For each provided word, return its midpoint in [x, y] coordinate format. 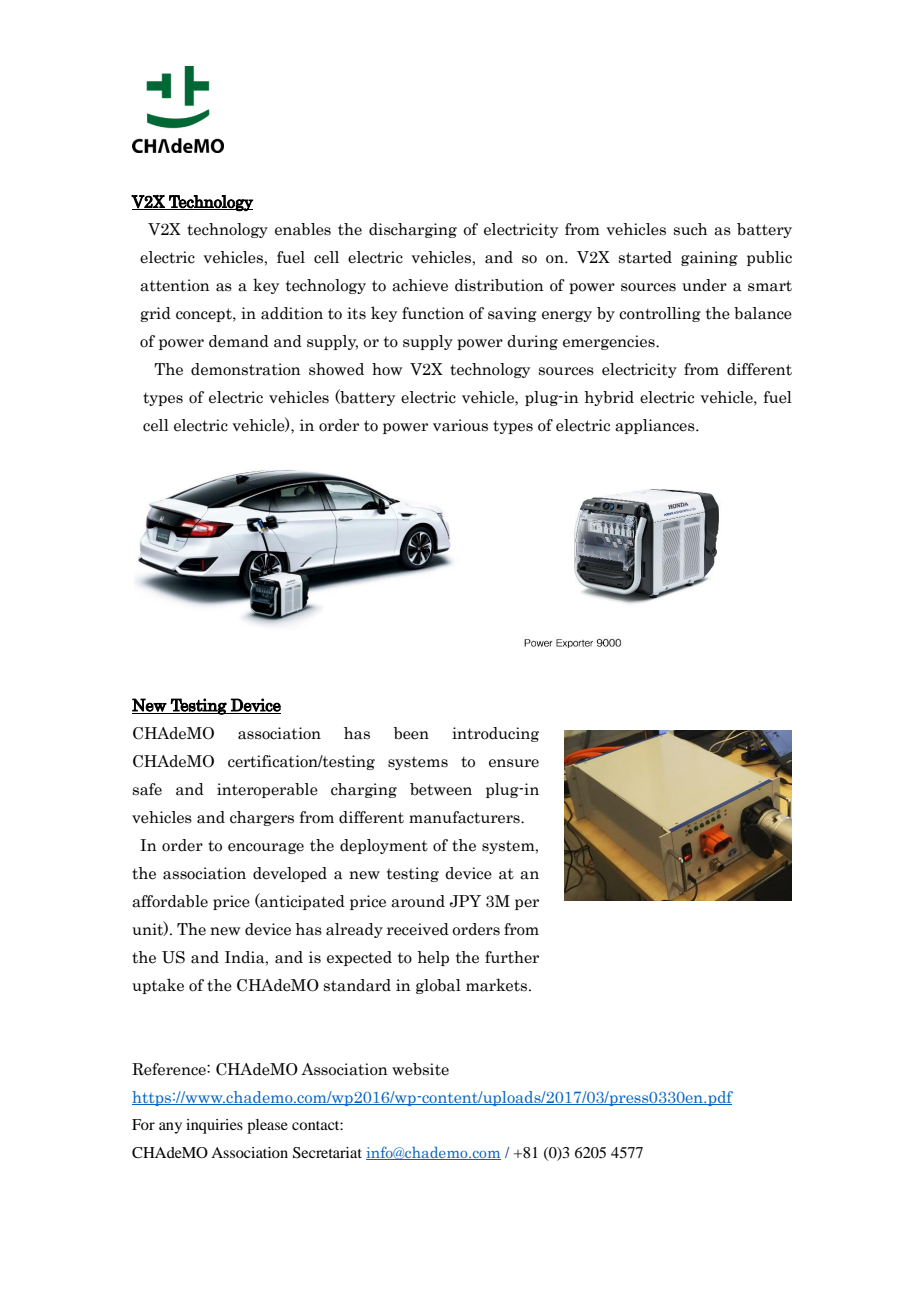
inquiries [214, 1126]
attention [175, 285]
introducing [495, 734]
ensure [514, 763]
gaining [709, 258]
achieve [420, 285]
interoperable [267, 790]
